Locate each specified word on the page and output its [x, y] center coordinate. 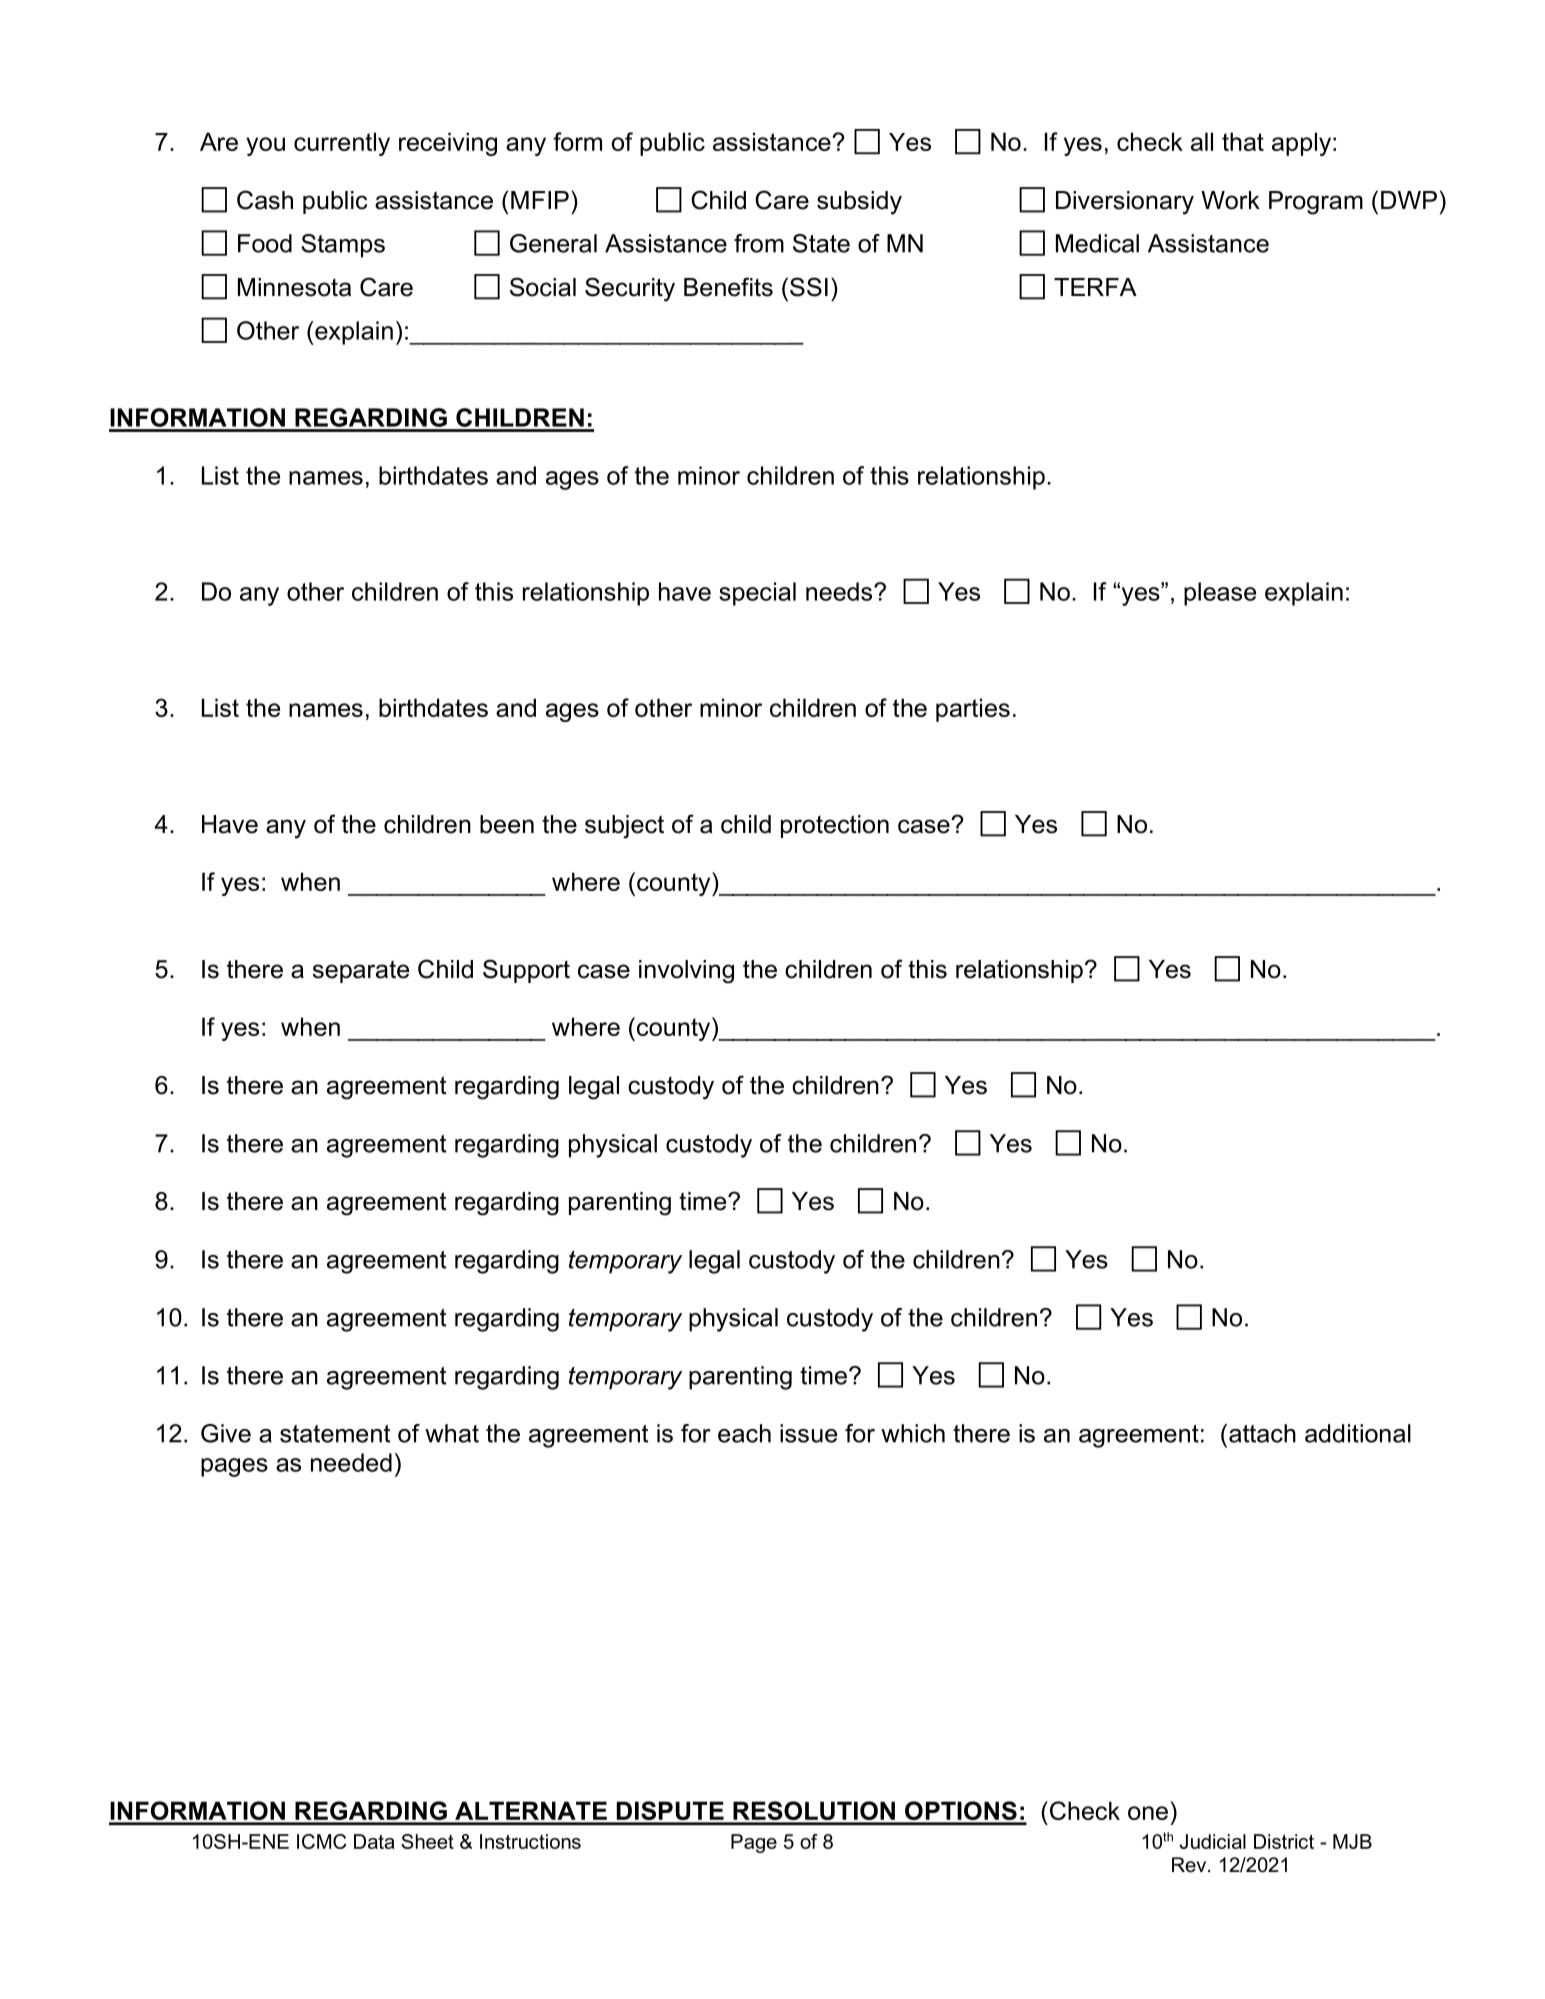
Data [374, 1841]
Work [1230, 200]
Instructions [530, 1841]
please [1220, 594]
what [452, 1433]
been [507, 824]
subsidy [859, 203]
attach [1262, 1433]
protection [835, 826]
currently [342, 144]
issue [808, 1433]
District [1284, 1841]
